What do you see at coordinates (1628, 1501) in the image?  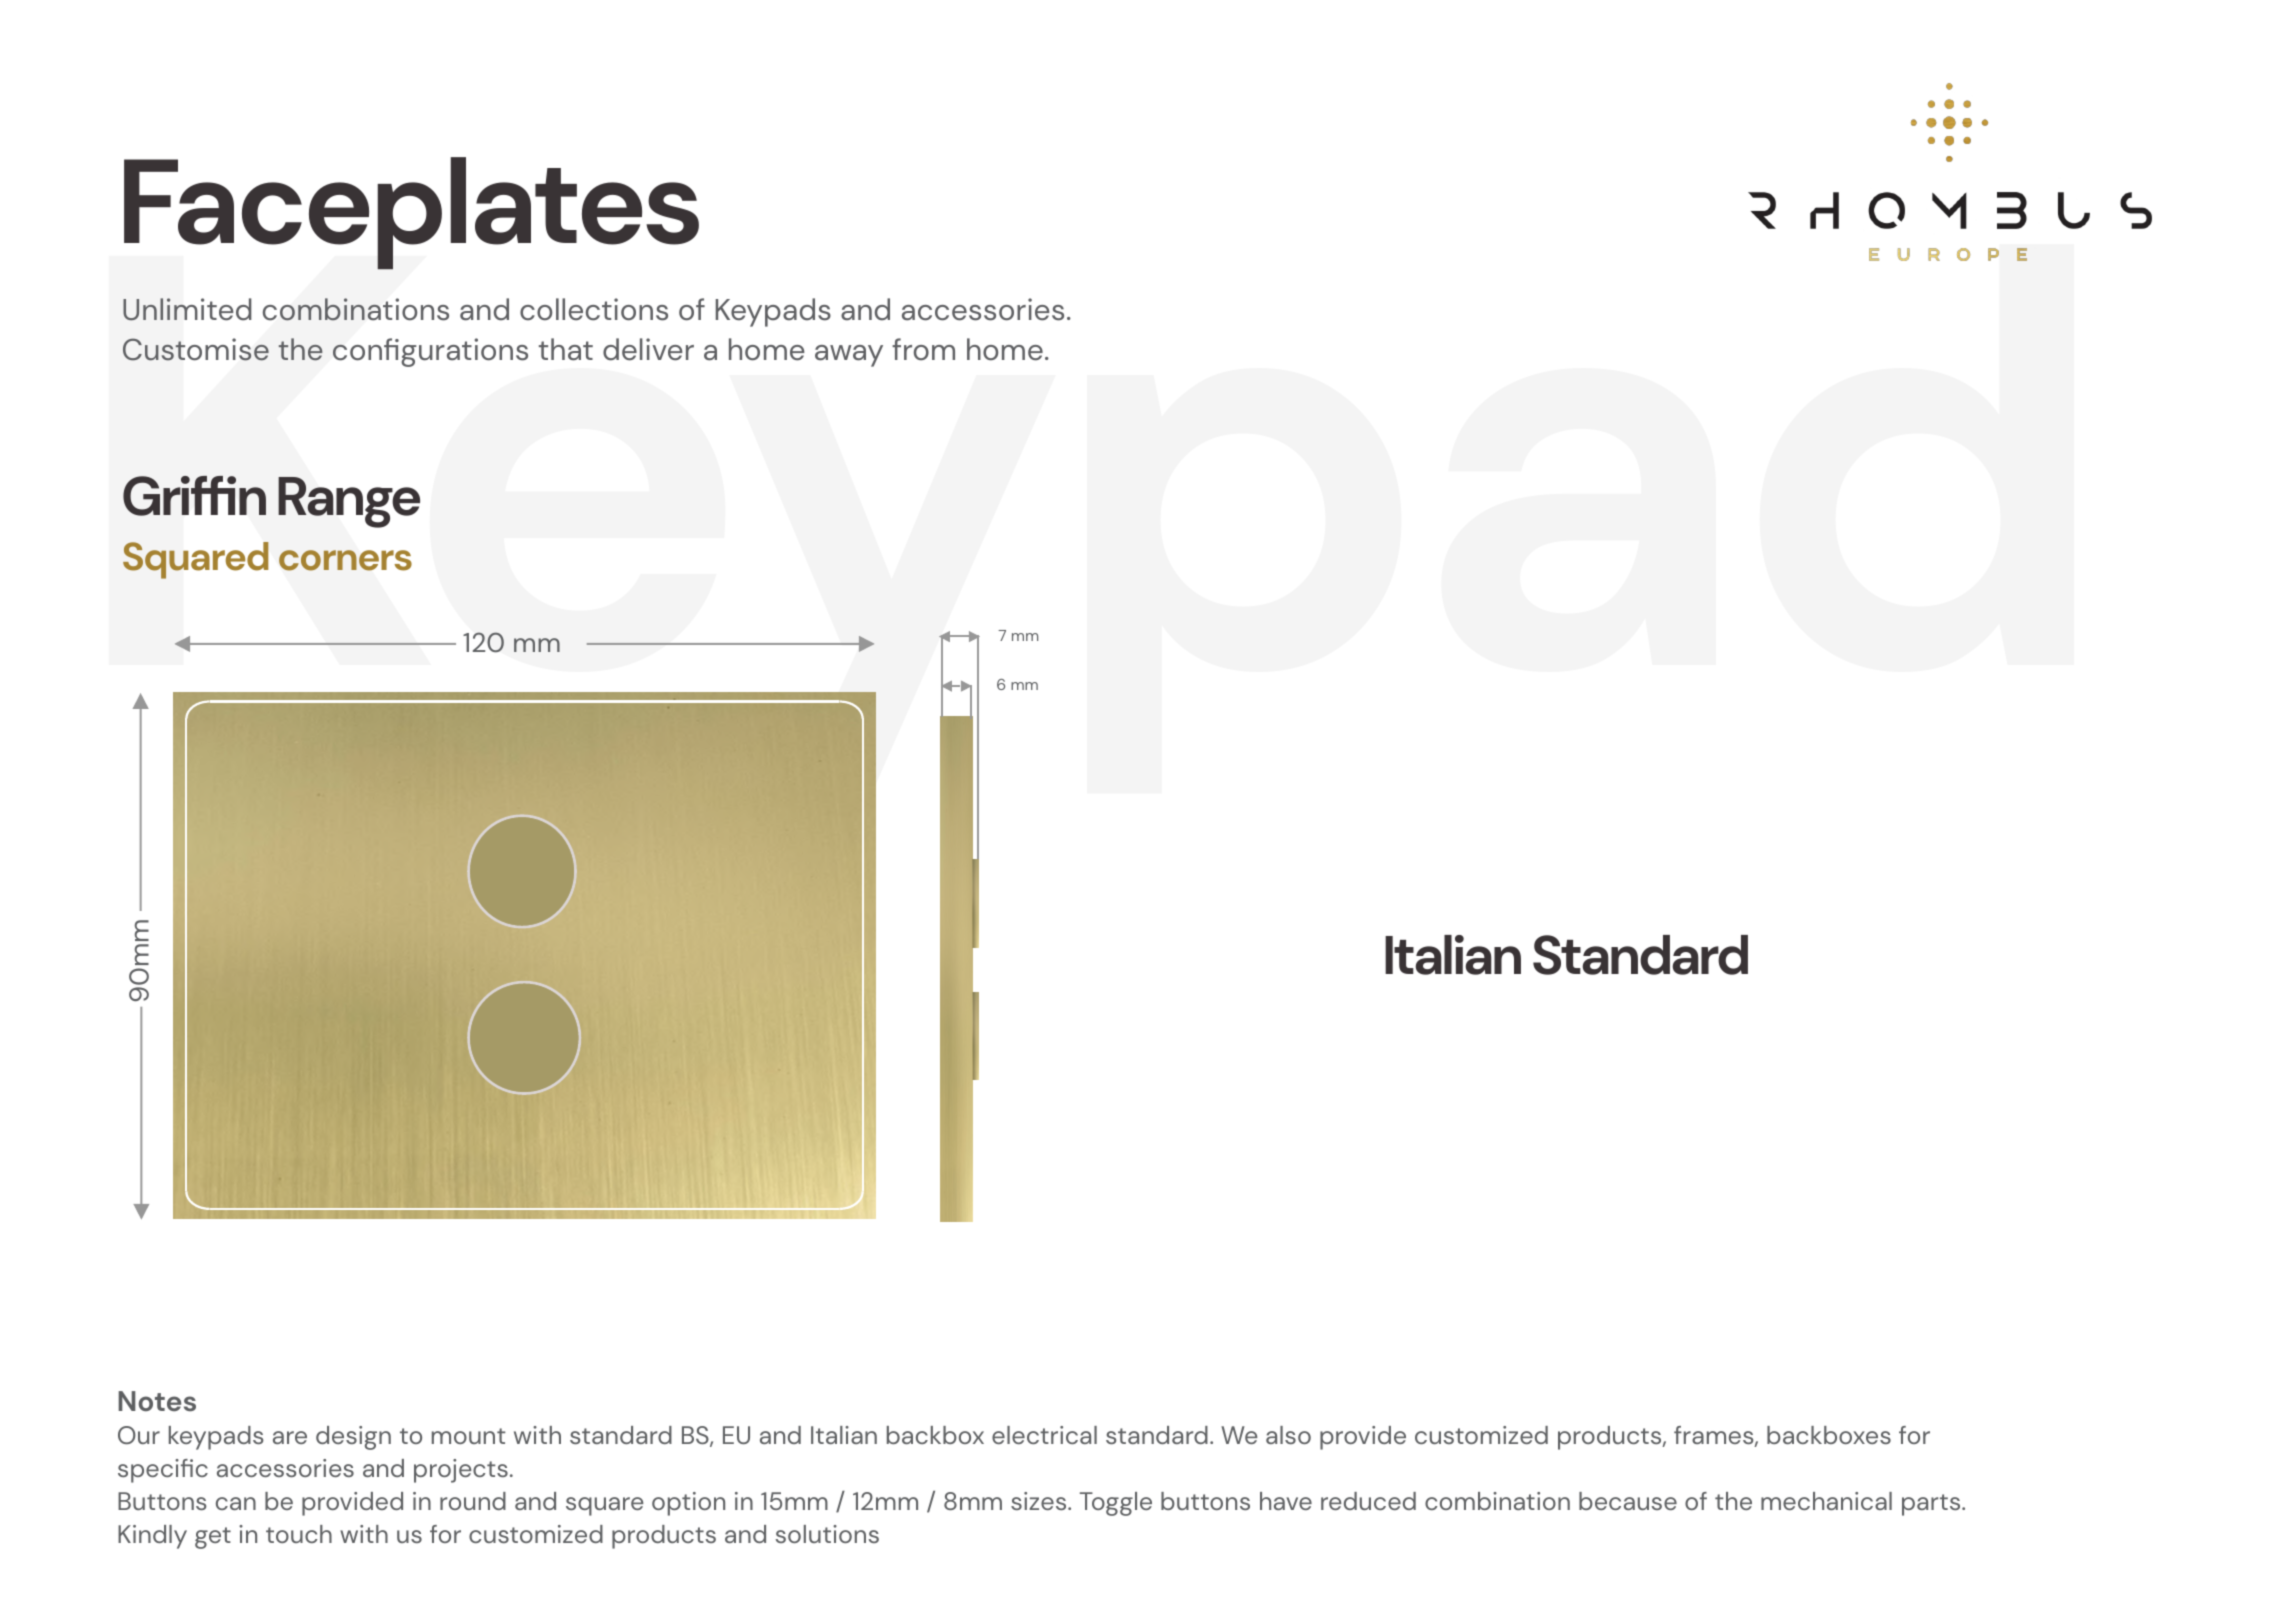 I see `because` at bounding box center [1628, 1501].
